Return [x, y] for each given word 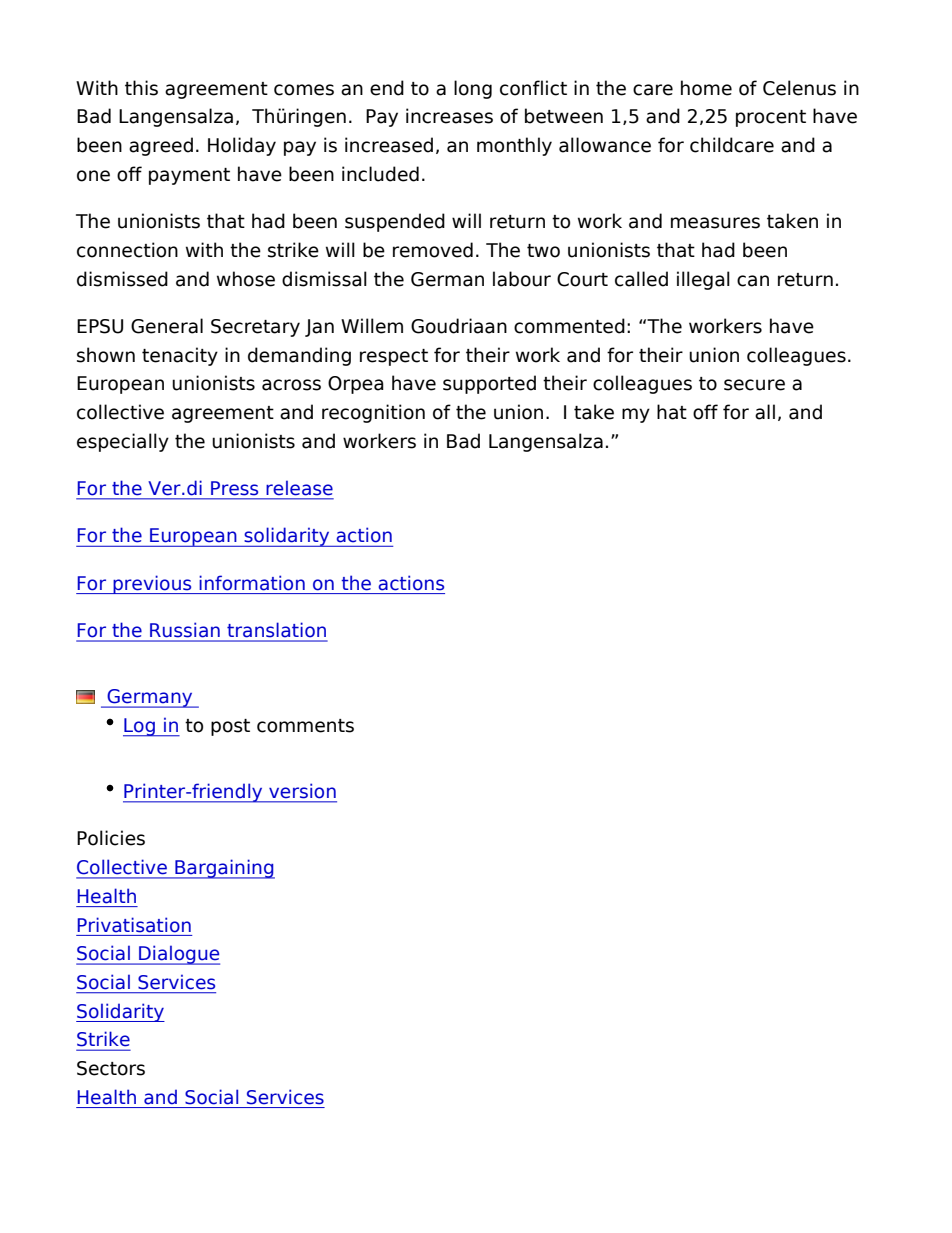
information [252, 583]
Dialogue [178, 955]
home [706, 88]
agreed [161, 146]
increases [449, 116]
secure [754, 385]
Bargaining [224, 869]
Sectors [111, 1068]
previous [152, 584]
